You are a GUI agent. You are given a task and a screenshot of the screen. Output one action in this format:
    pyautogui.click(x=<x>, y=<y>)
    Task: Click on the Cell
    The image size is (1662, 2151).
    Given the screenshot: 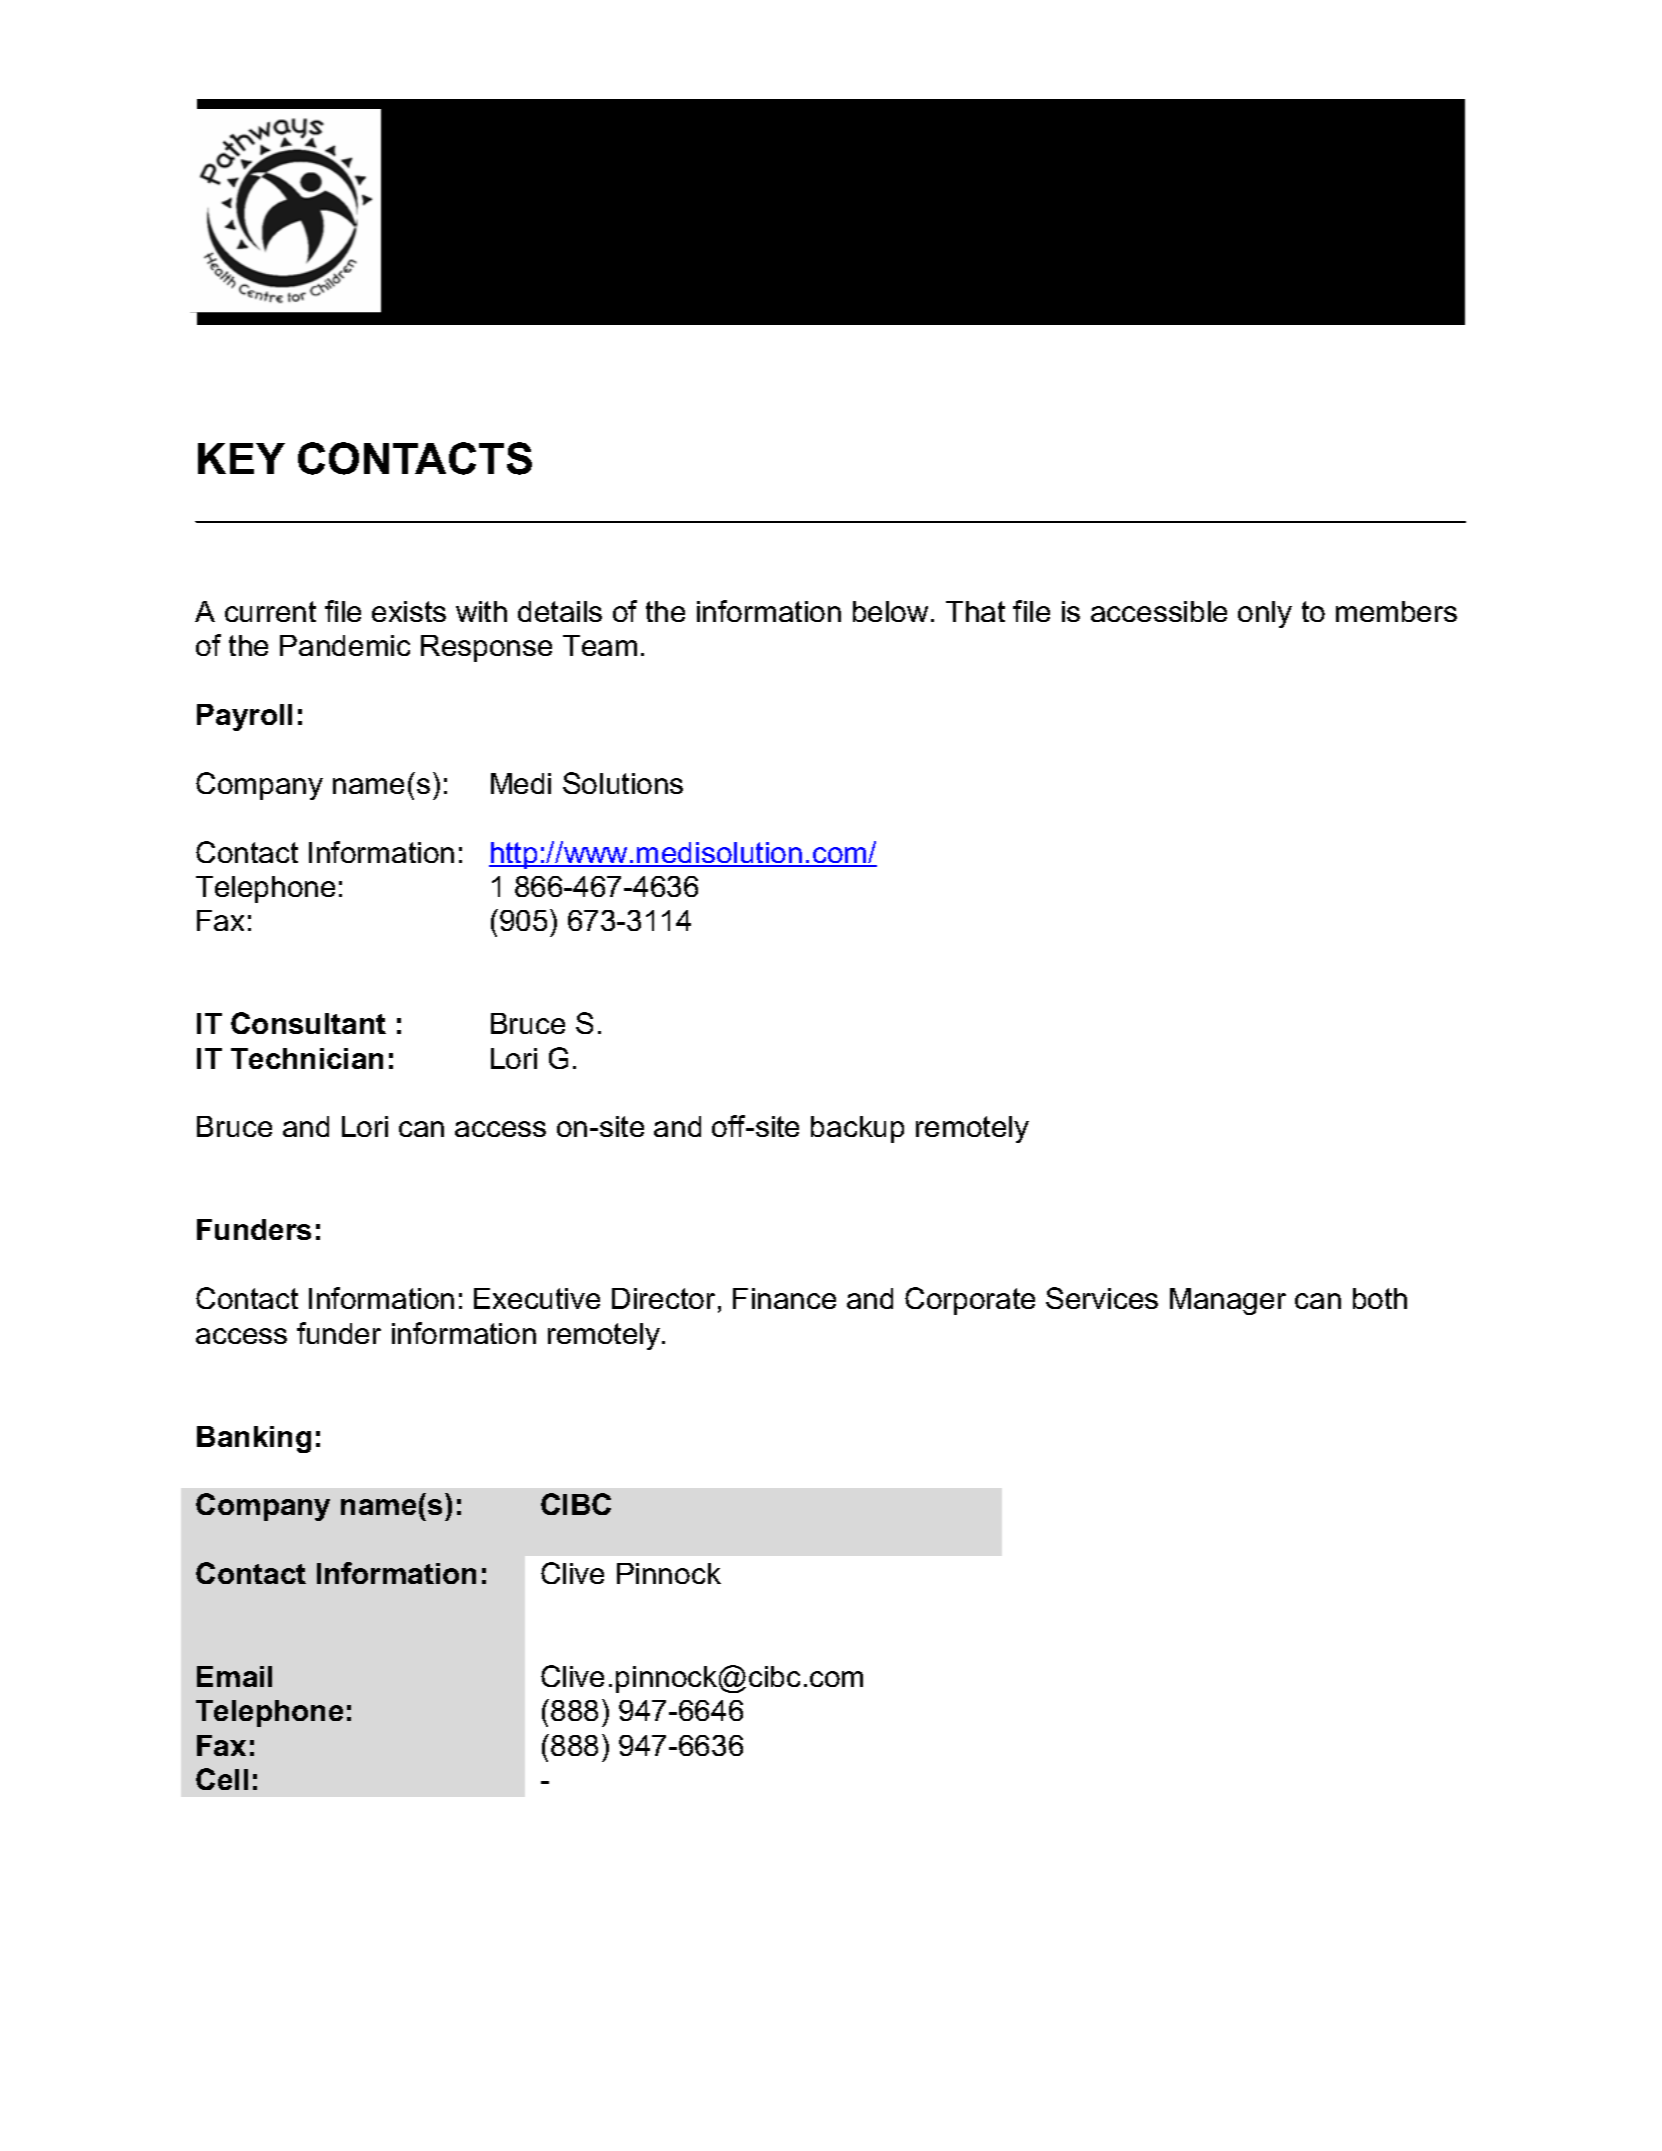 What is the action you would take?
    pyautogui.click(x=222, y=1779)
